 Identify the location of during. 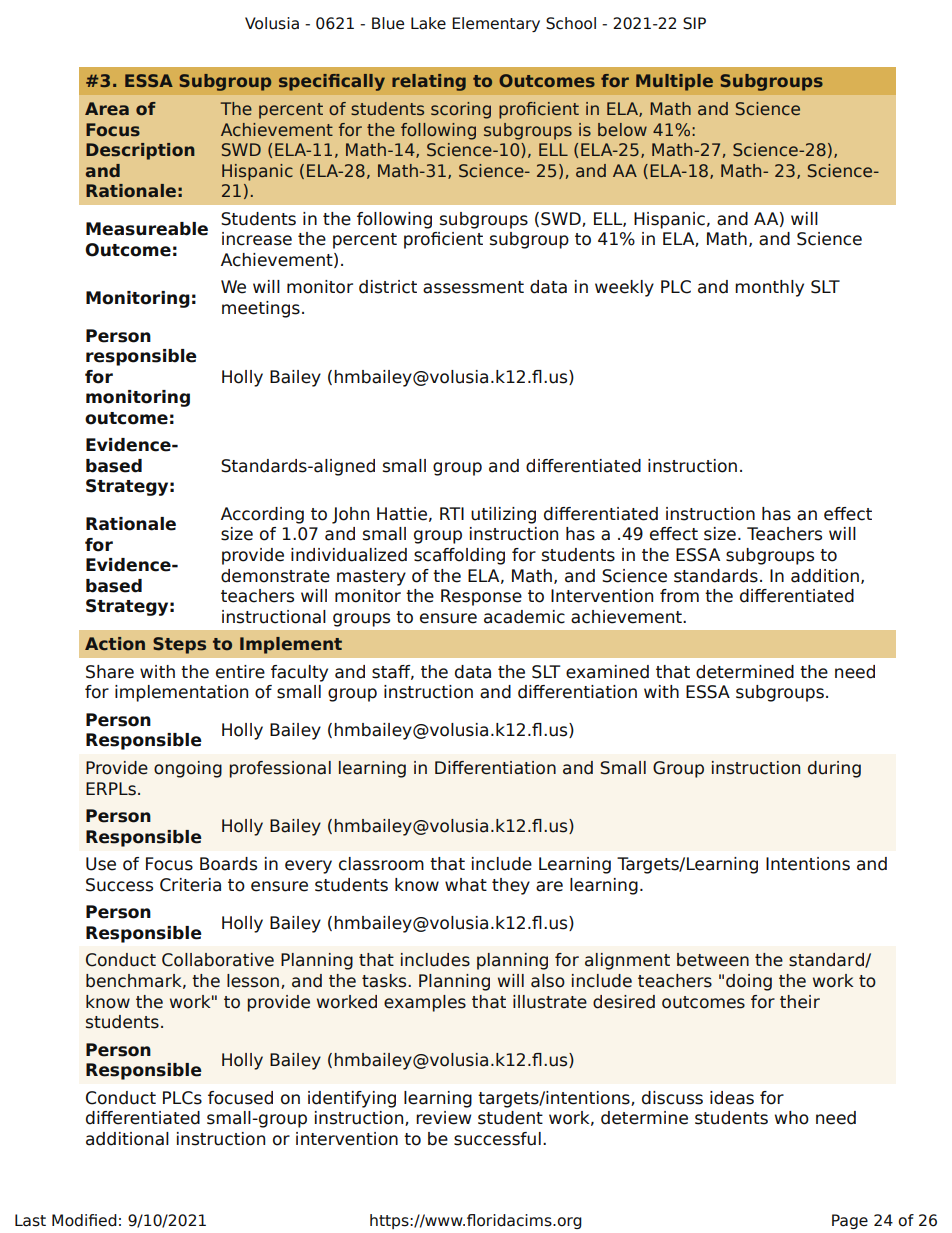
(834, 769).
